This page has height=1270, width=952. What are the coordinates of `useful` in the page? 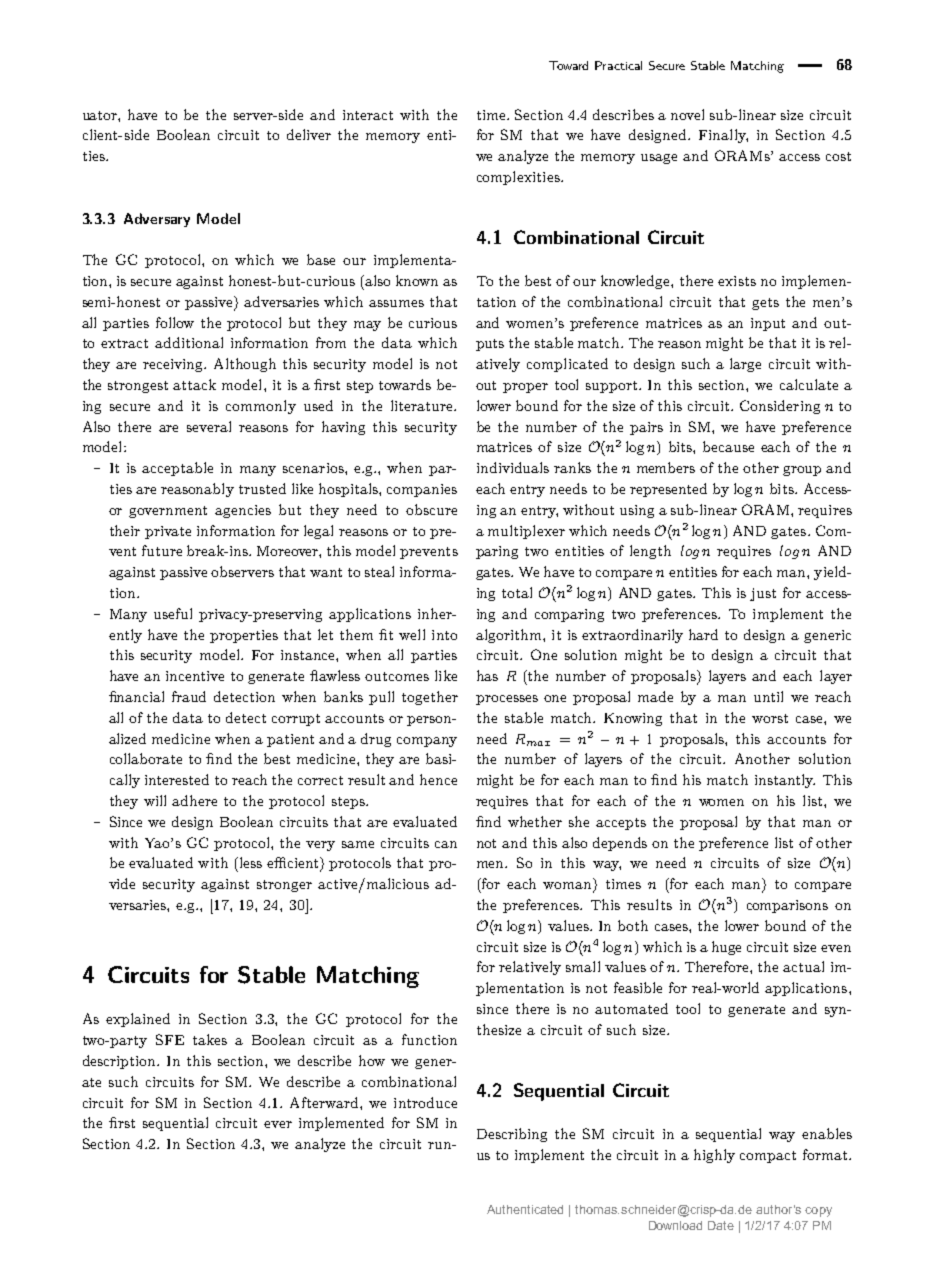 It's located at (173, 613).
